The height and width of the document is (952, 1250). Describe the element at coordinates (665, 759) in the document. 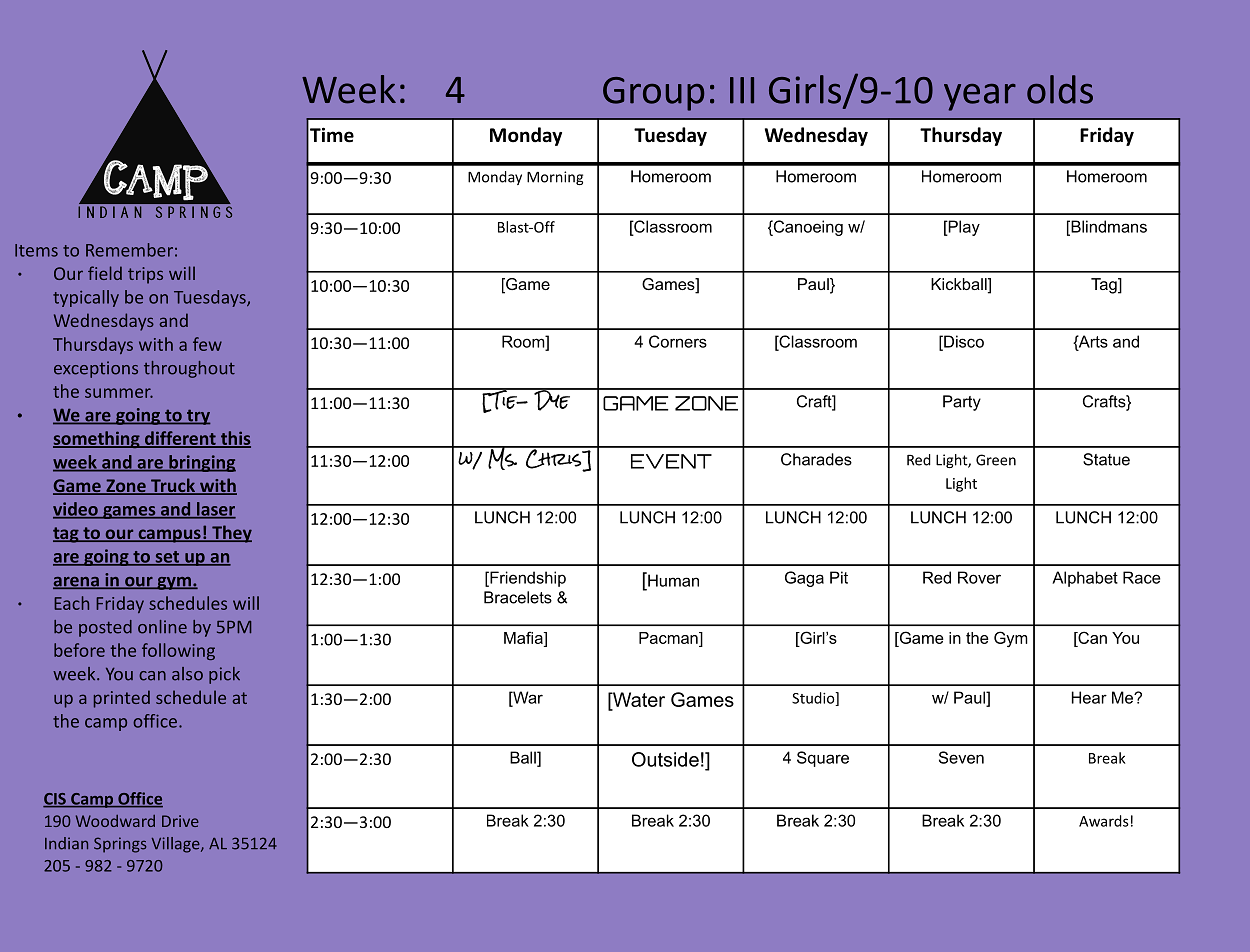

I see `Outside` at that location.
